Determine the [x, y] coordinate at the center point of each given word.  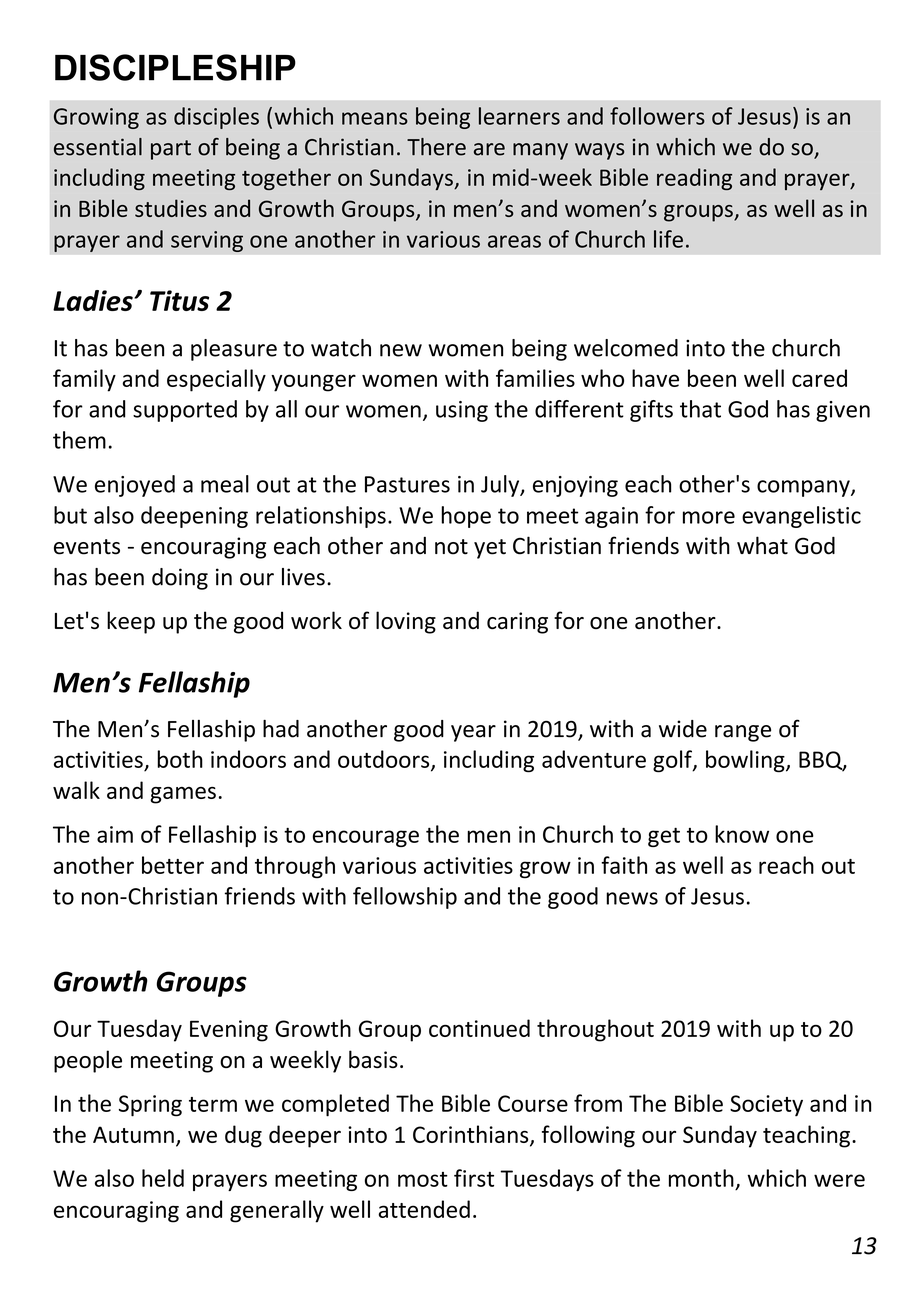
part [171, 150]
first [474, 1178]
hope [466, 517]
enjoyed [135, 486]
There [436, 147]
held [163, 1178]
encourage [366, 838]
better [173, 865]
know [742, 834]
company [804, 488]
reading [694, 179]
